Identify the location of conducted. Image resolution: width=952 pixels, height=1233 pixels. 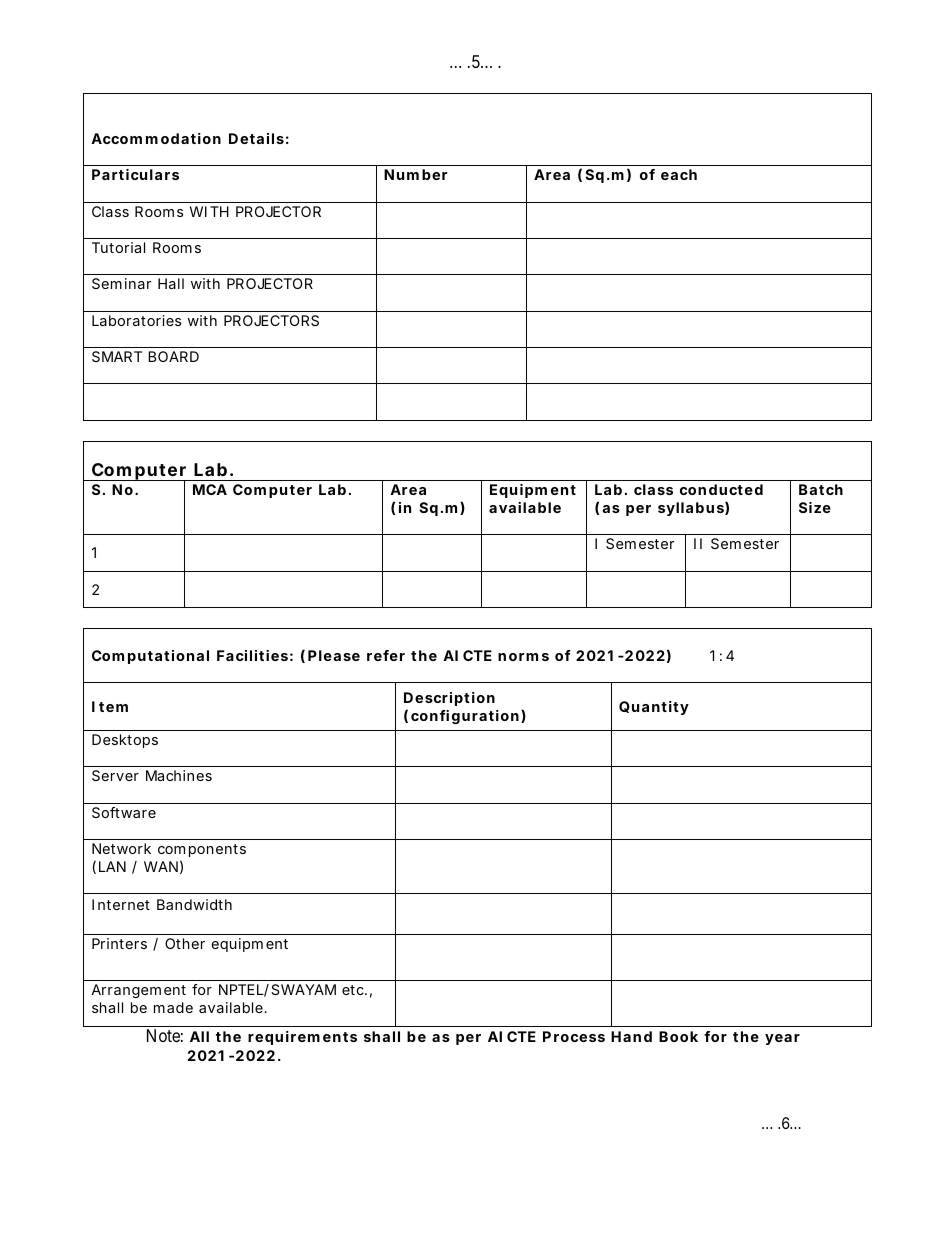
(721, 489).
